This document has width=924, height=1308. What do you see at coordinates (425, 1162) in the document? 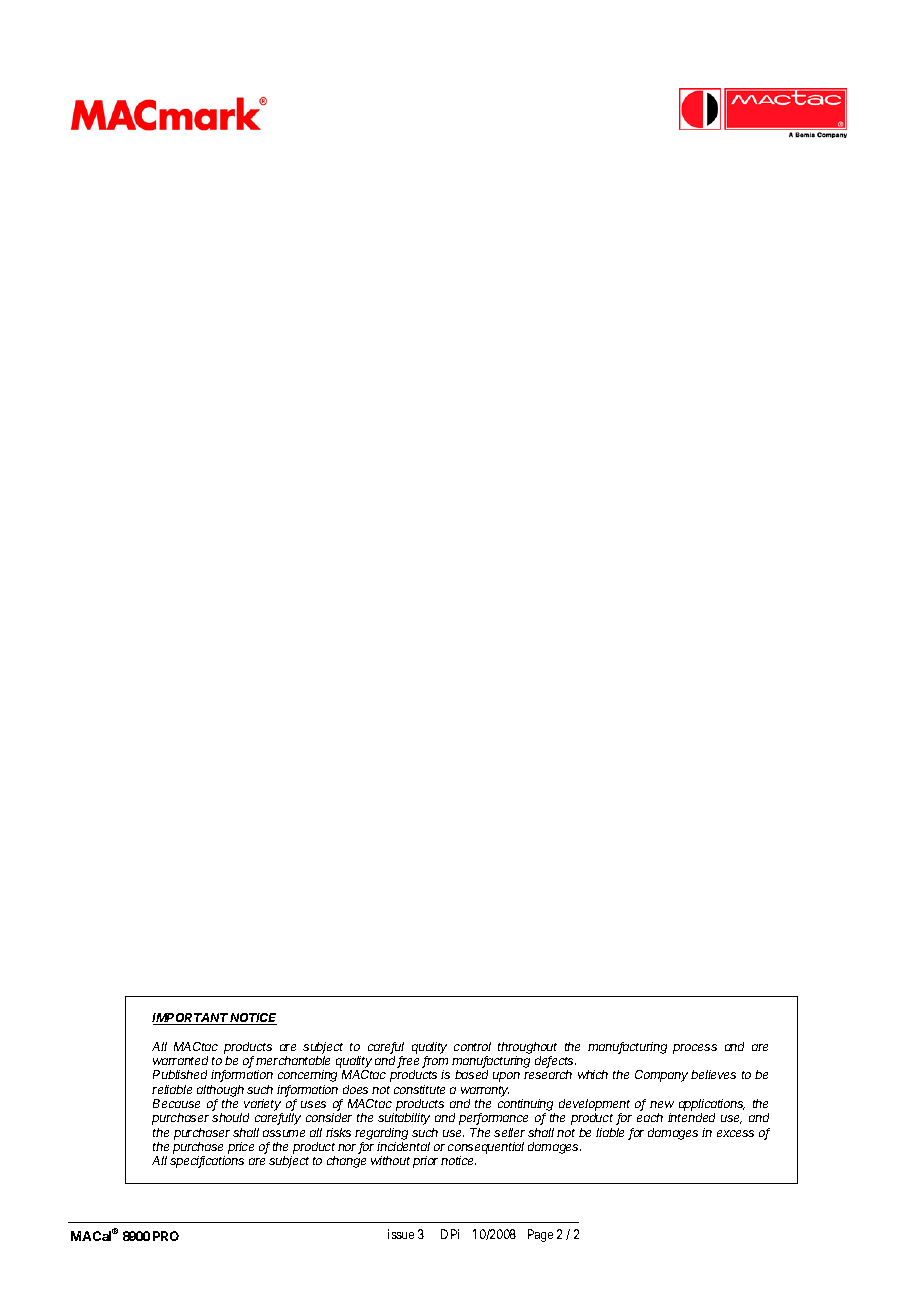
I see `prior` at bounding box center [425, 1162].
